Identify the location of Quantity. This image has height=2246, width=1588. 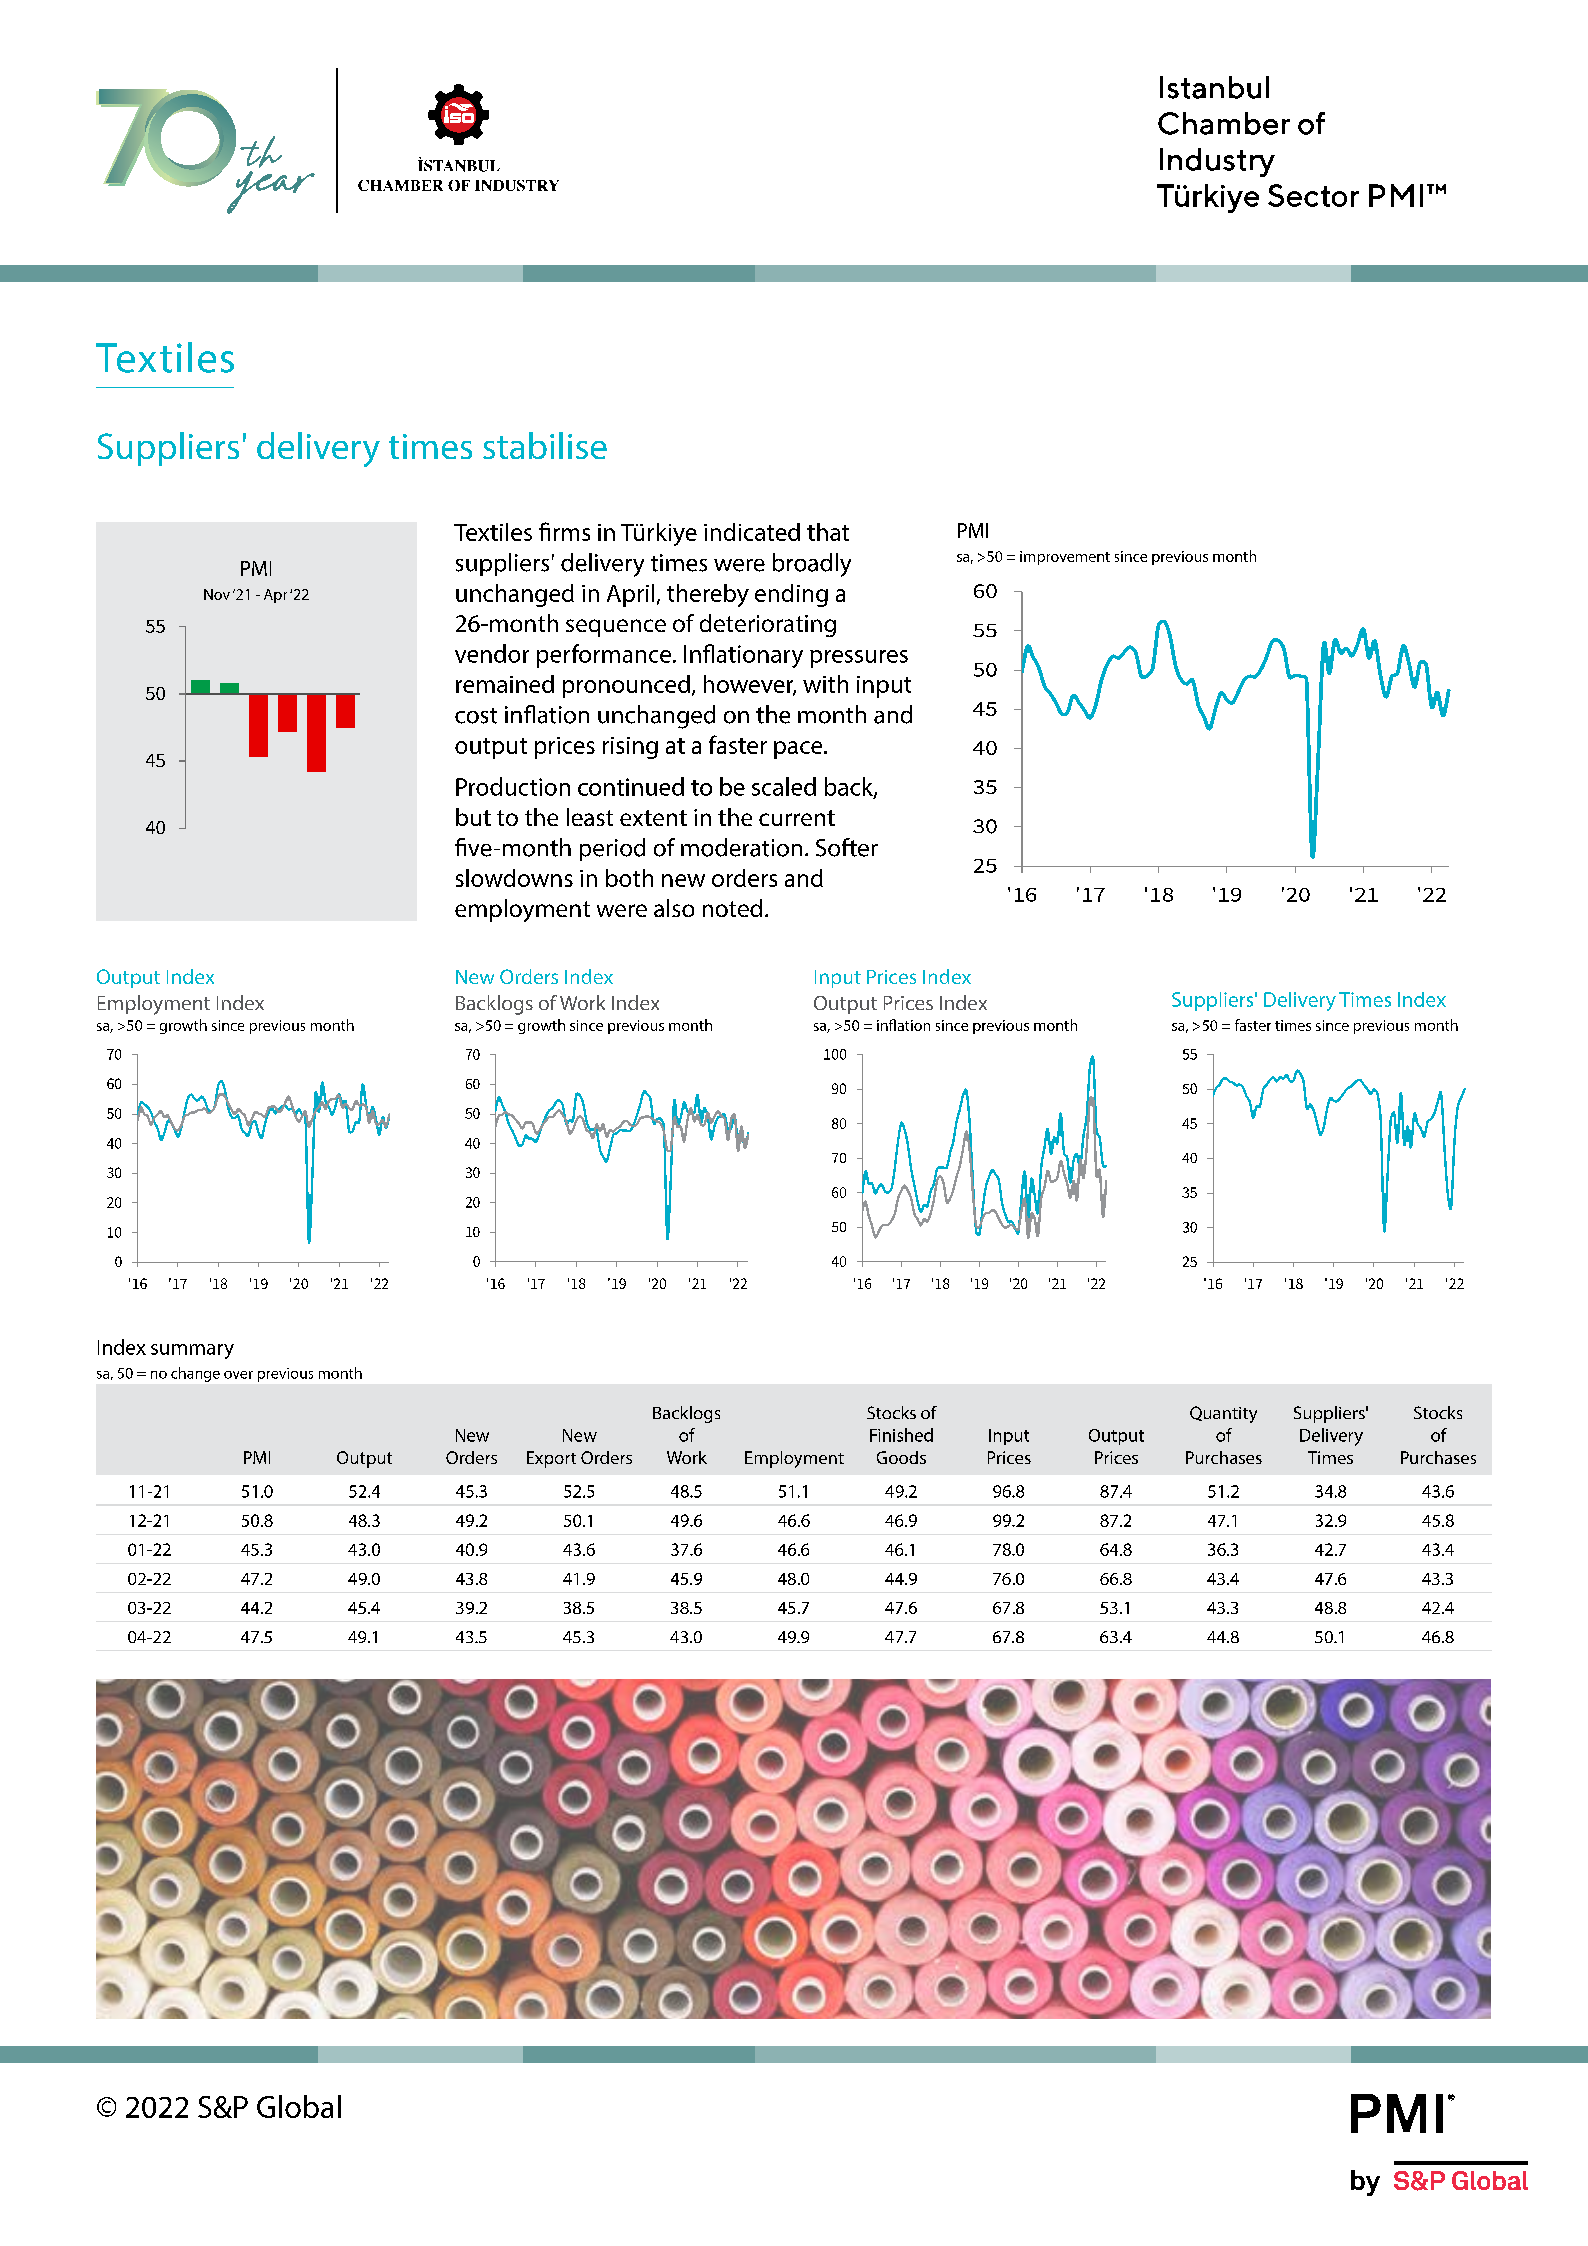
(1223, 1414).
